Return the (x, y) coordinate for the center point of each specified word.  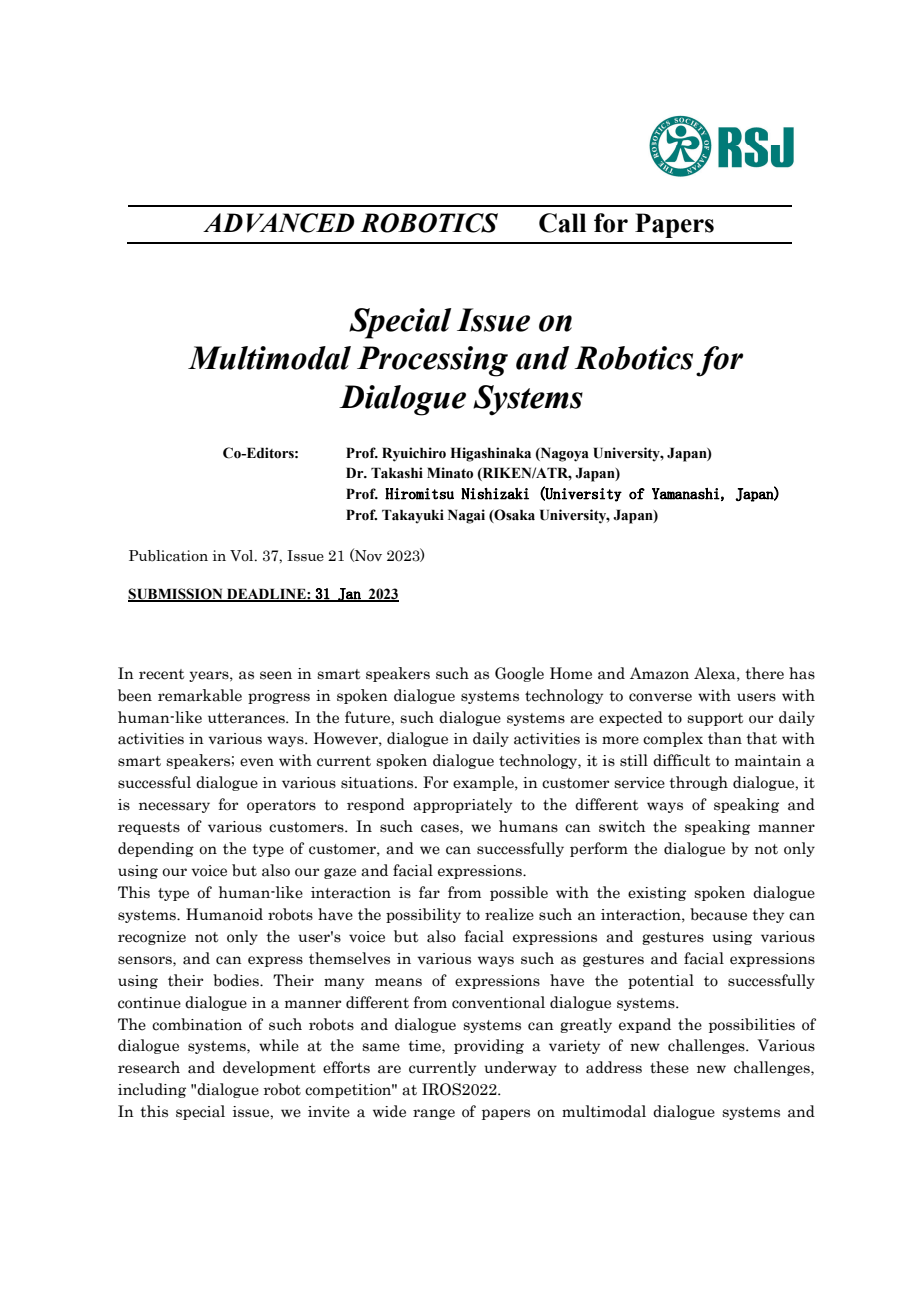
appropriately (462, 805)
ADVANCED (278, 223)
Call (562, 223)
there (764, 673)
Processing (432, 361)
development (269, 1068)
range (434, 1114)
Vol (243, 555)
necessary (174, 807)
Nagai (466, 516)
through (698, 783)
